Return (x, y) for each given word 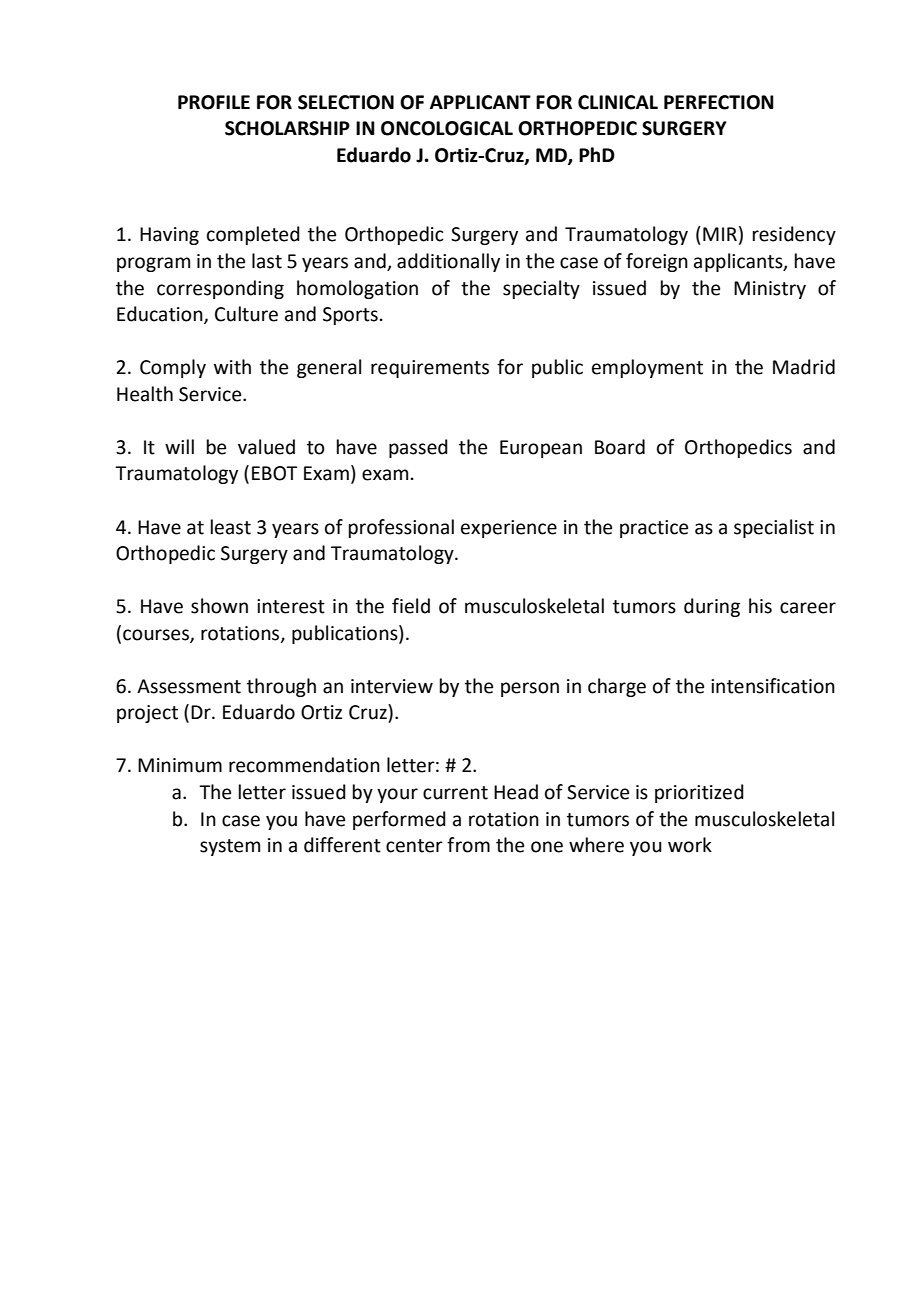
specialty (541, 289)
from (468, 845)
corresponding (220, 289)
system (230, 847)
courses (157, 635)
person (530, 689)
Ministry (770, 290)
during (712, 607)
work (690, 845)
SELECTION (346, 102)
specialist (774, 528)
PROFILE (214, 102)
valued (266, 447)
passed (418, 448)
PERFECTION (719, 102)
